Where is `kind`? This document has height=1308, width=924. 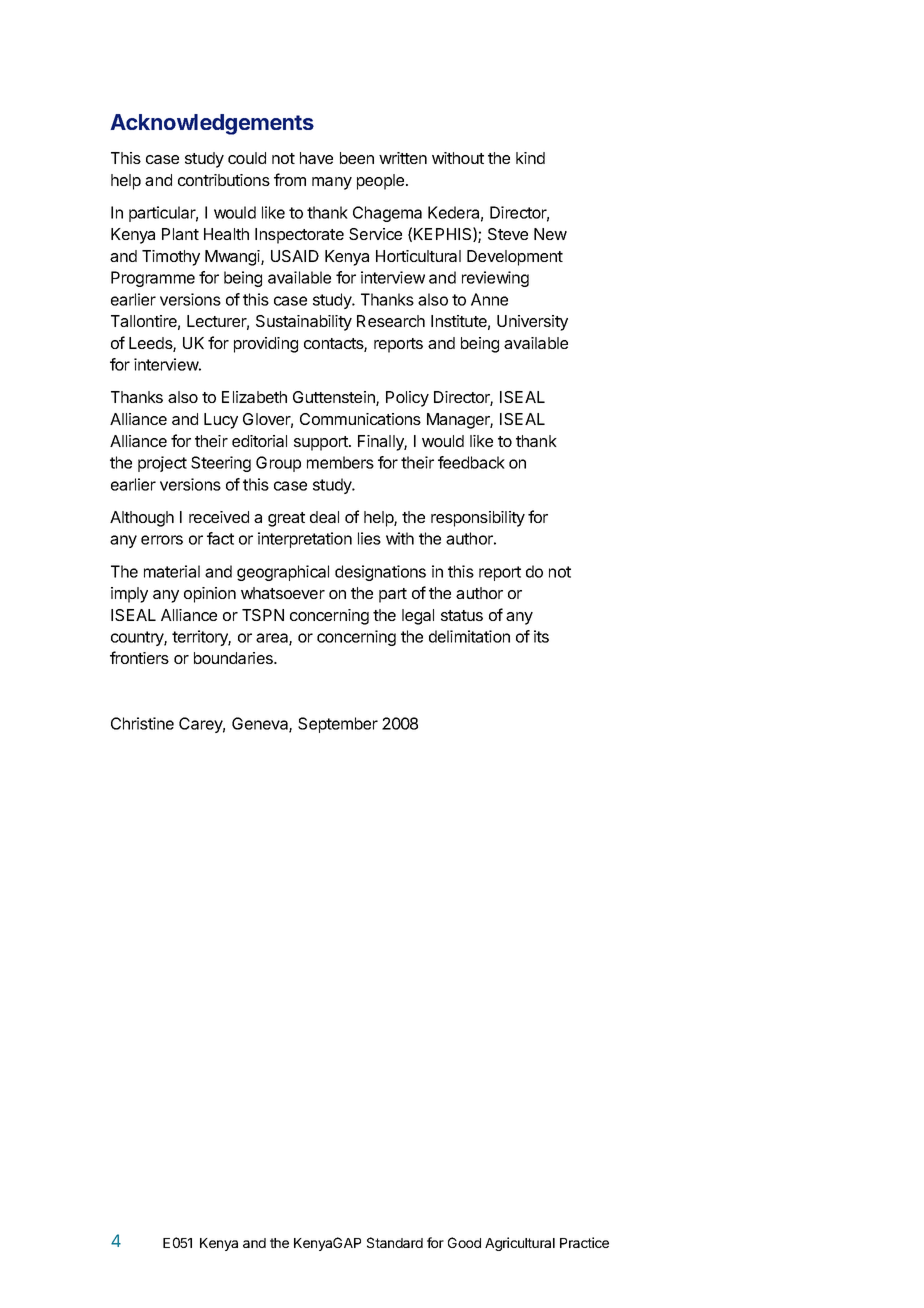
kind is located at coordinates (530, 158).
